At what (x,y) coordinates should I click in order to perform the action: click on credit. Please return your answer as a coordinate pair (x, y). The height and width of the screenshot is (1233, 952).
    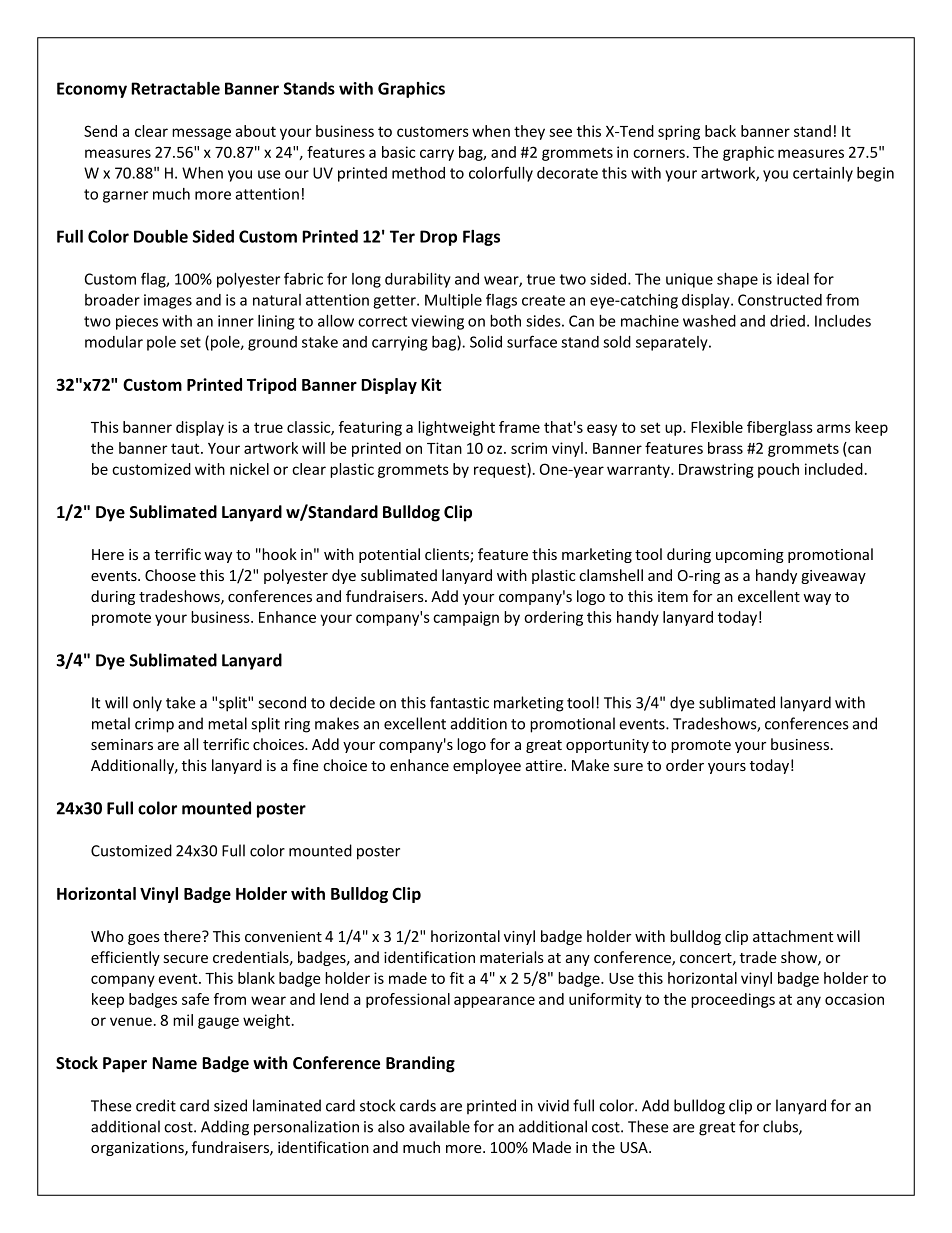
    Looking at the image, I should click on (156, 1105).
